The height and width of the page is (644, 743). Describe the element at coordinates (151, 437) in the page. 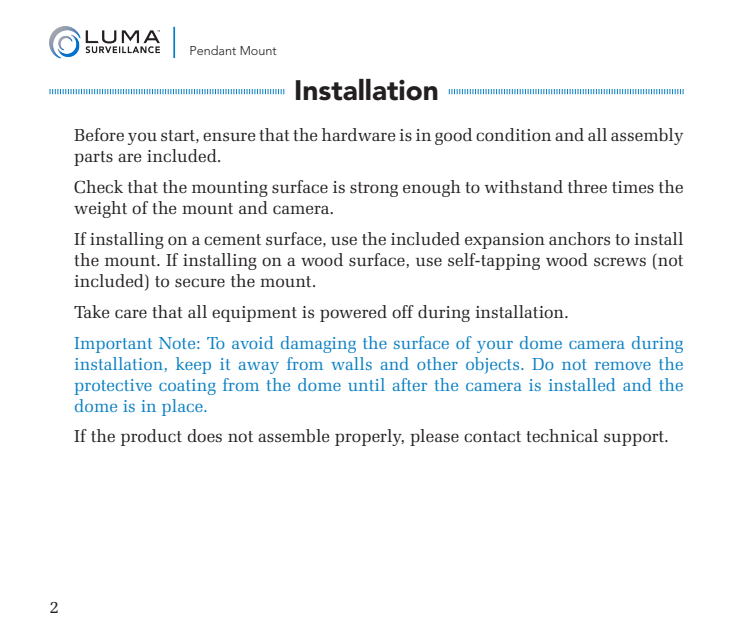

I see `product` at that location.
